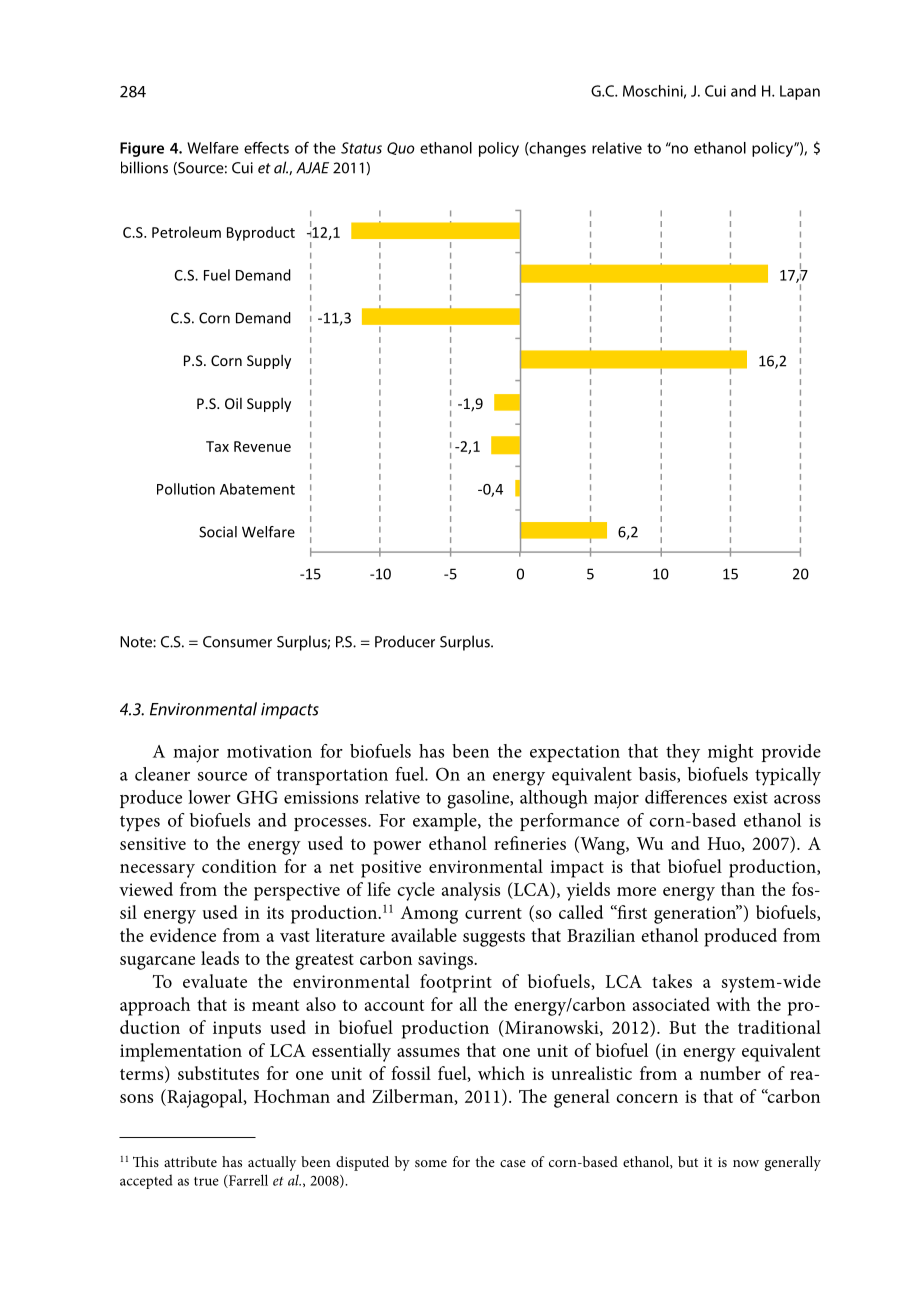 The image size is (924, 1305). I want to click on concern, so click(647, 1098).
